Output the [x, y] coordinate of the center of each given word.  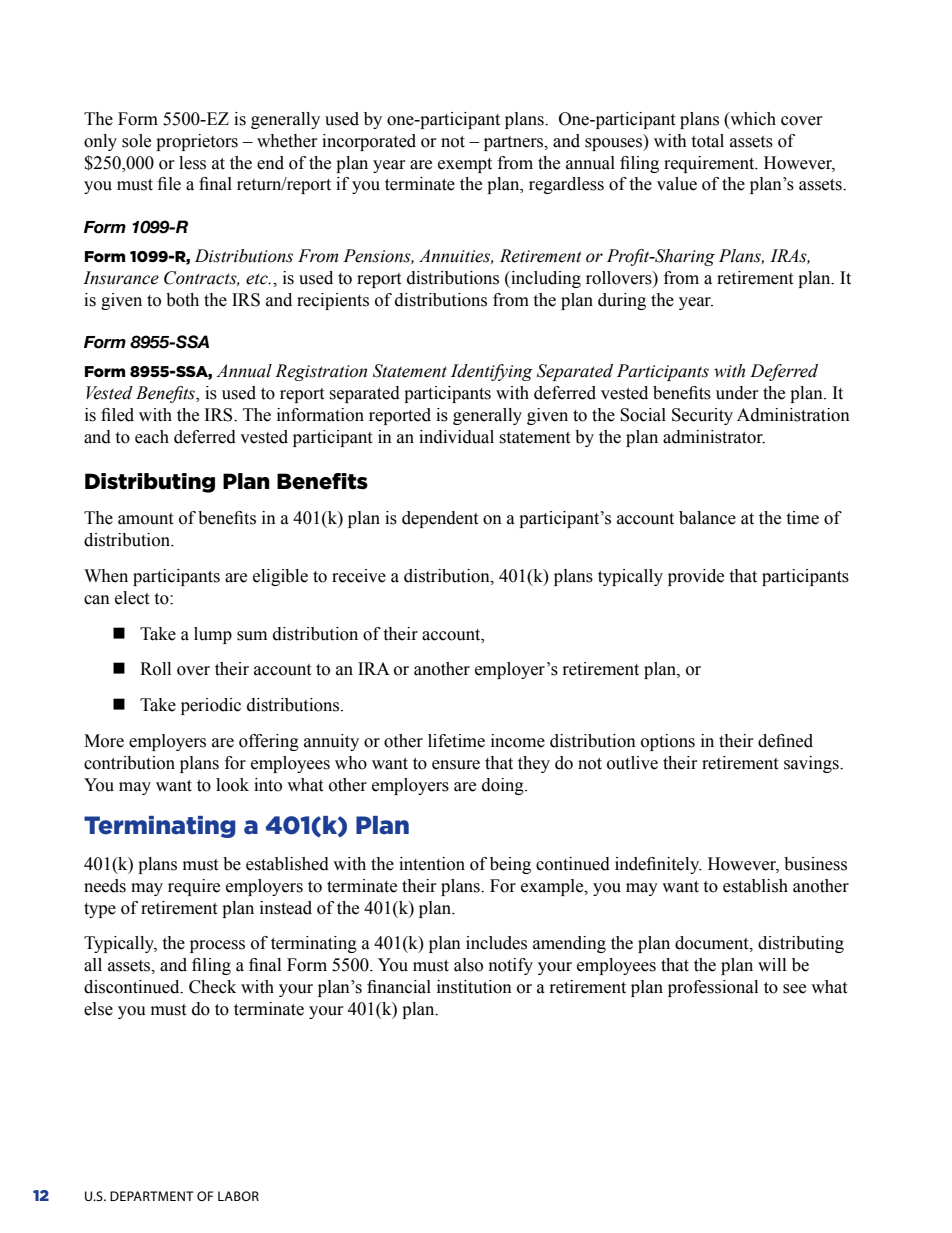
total [707, 141]
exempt [465, 165]
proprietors [197, 142]
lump [213, 635]
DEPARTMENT [152, 1196]
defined [785, 741]
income [518, 741]
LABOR [238, 1196]
